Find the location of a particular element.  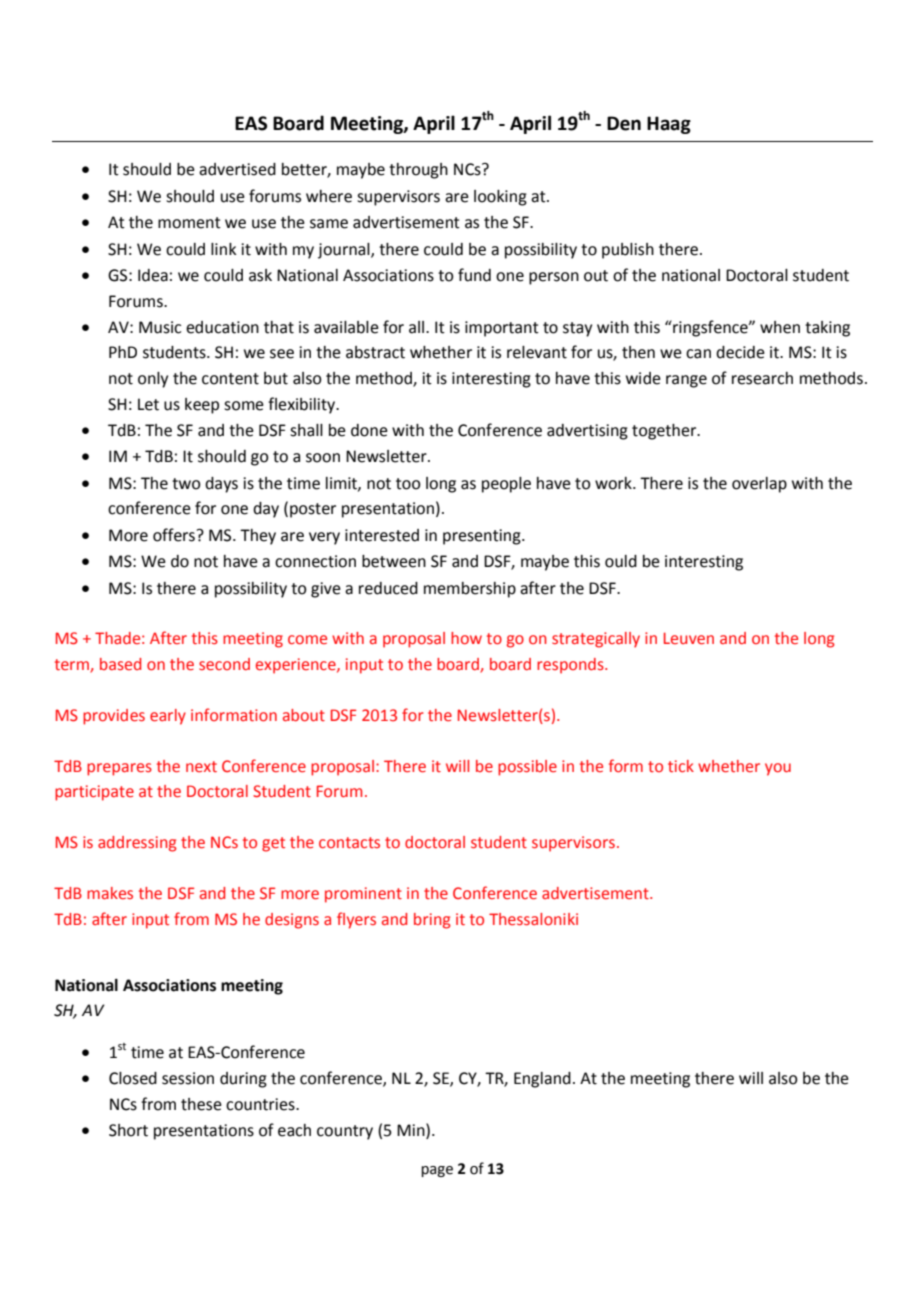

you is located at coordinates (778, 769).
